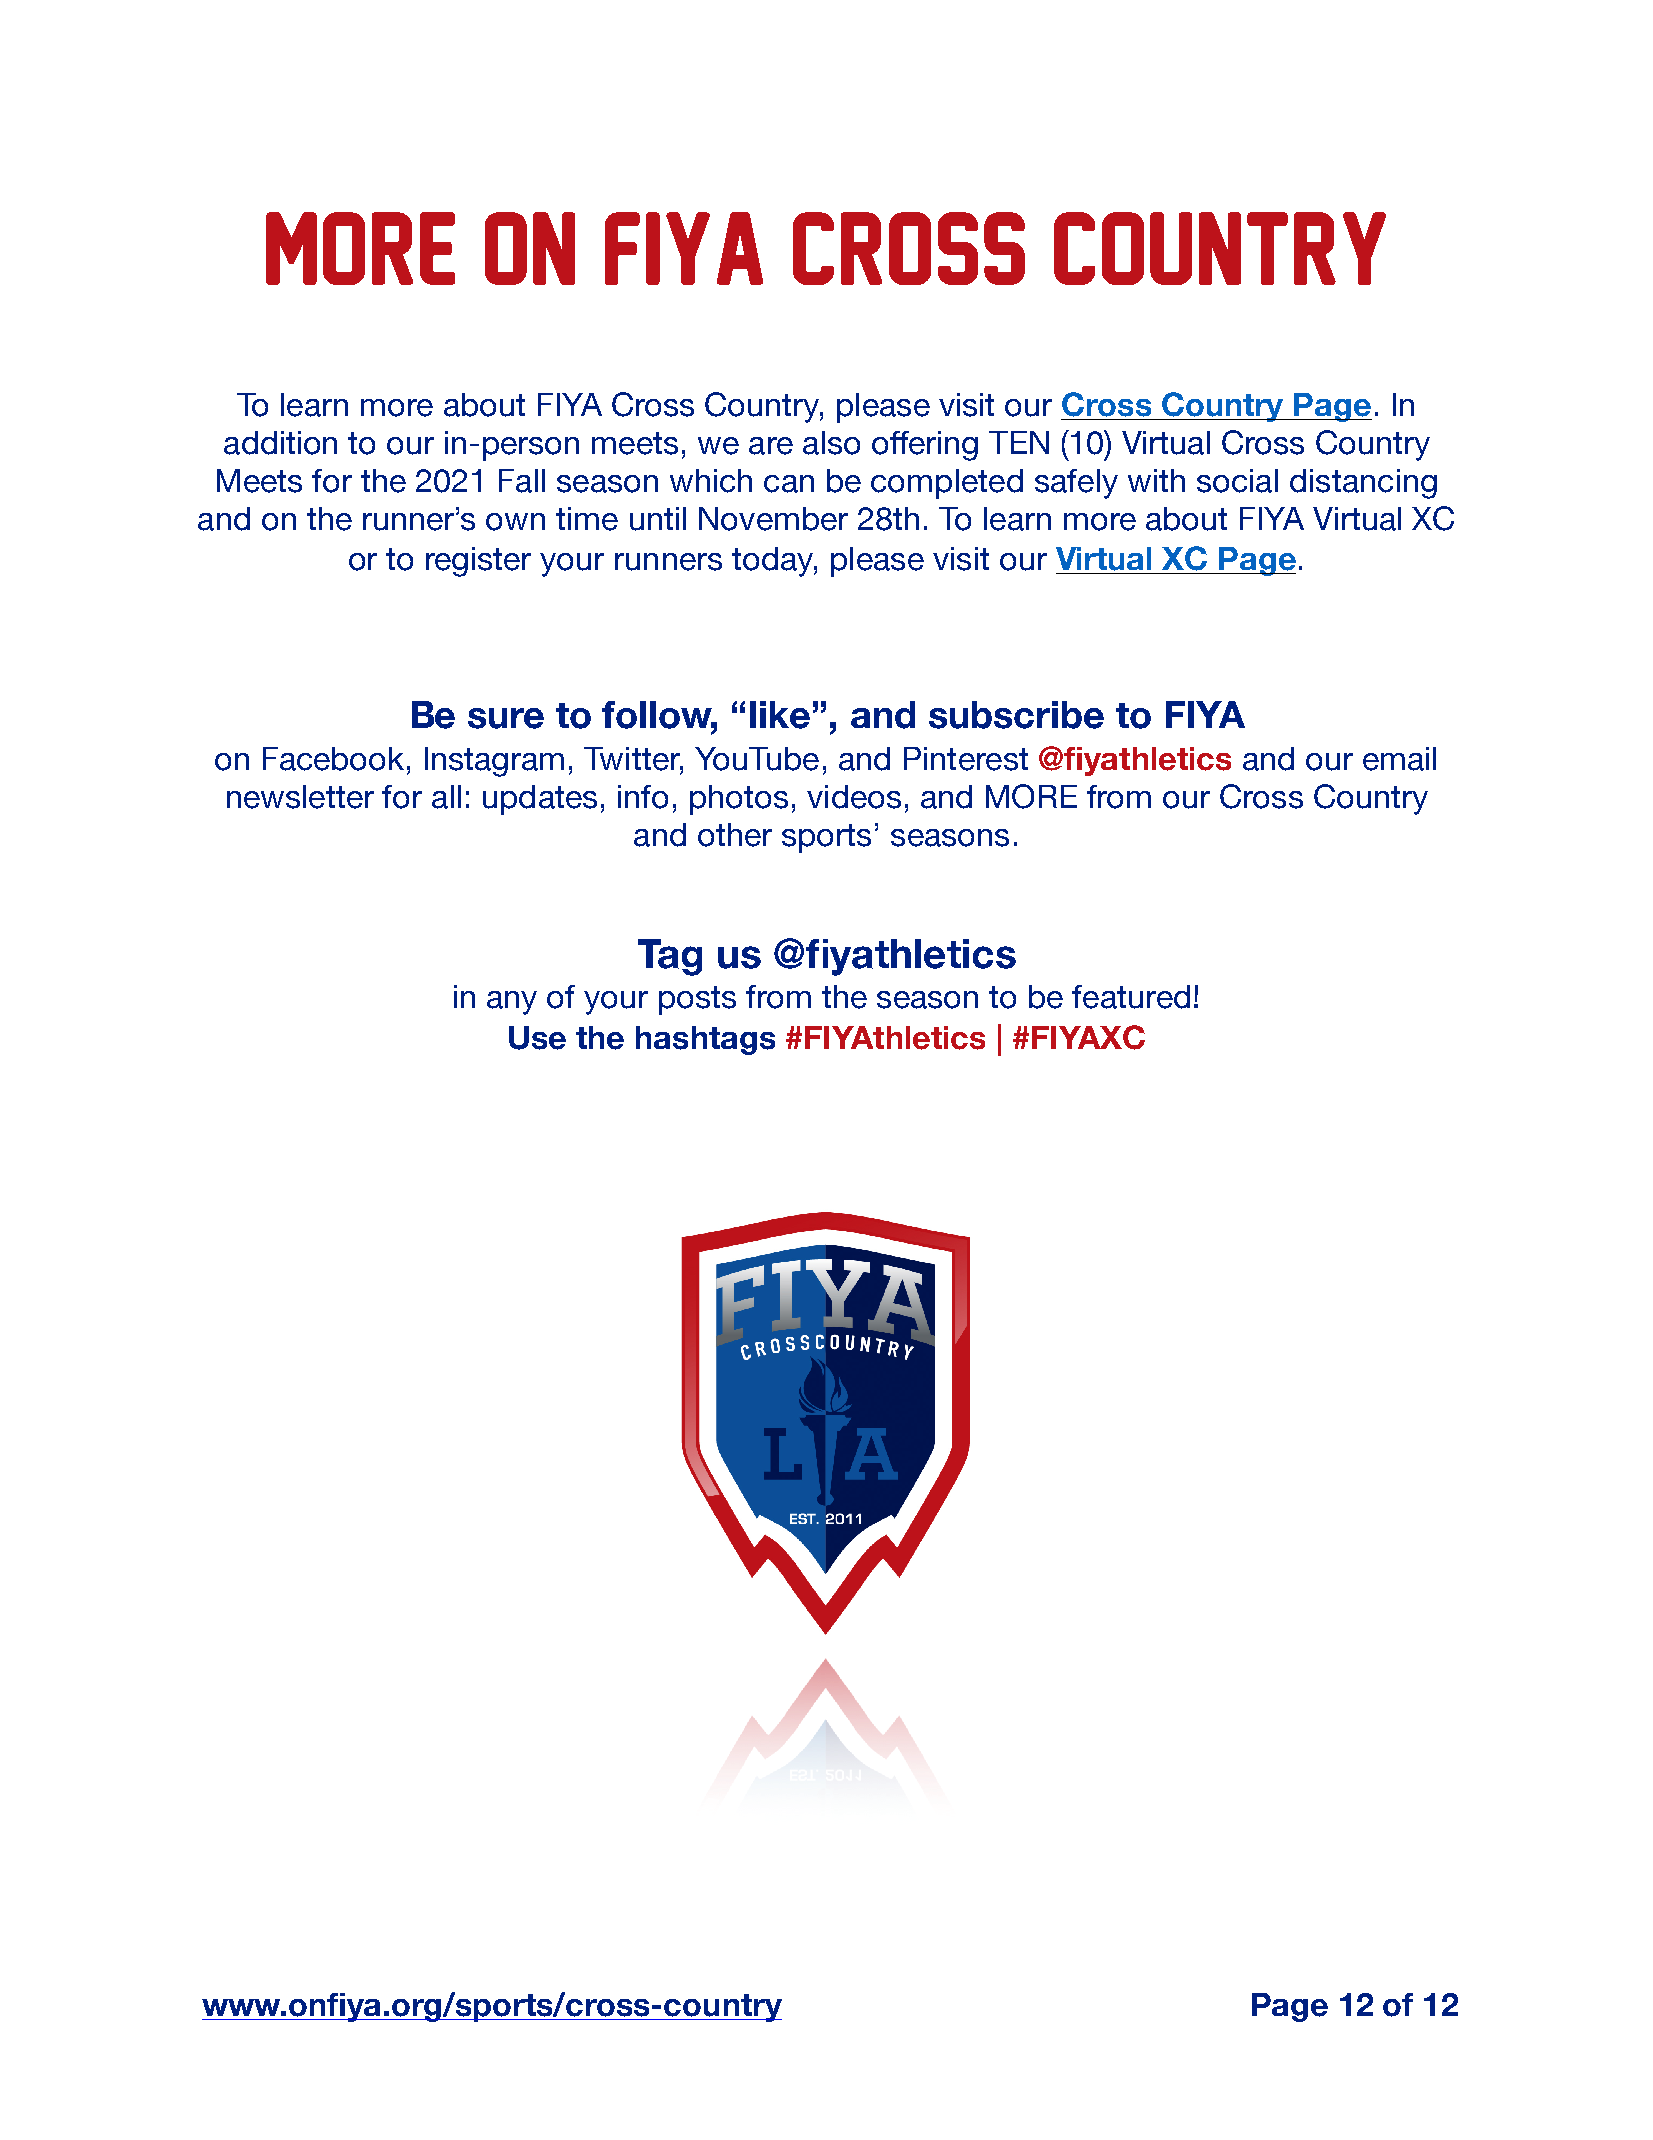 The image size is (1653, 2140). I want to click on Fall, so click(522, 481).
